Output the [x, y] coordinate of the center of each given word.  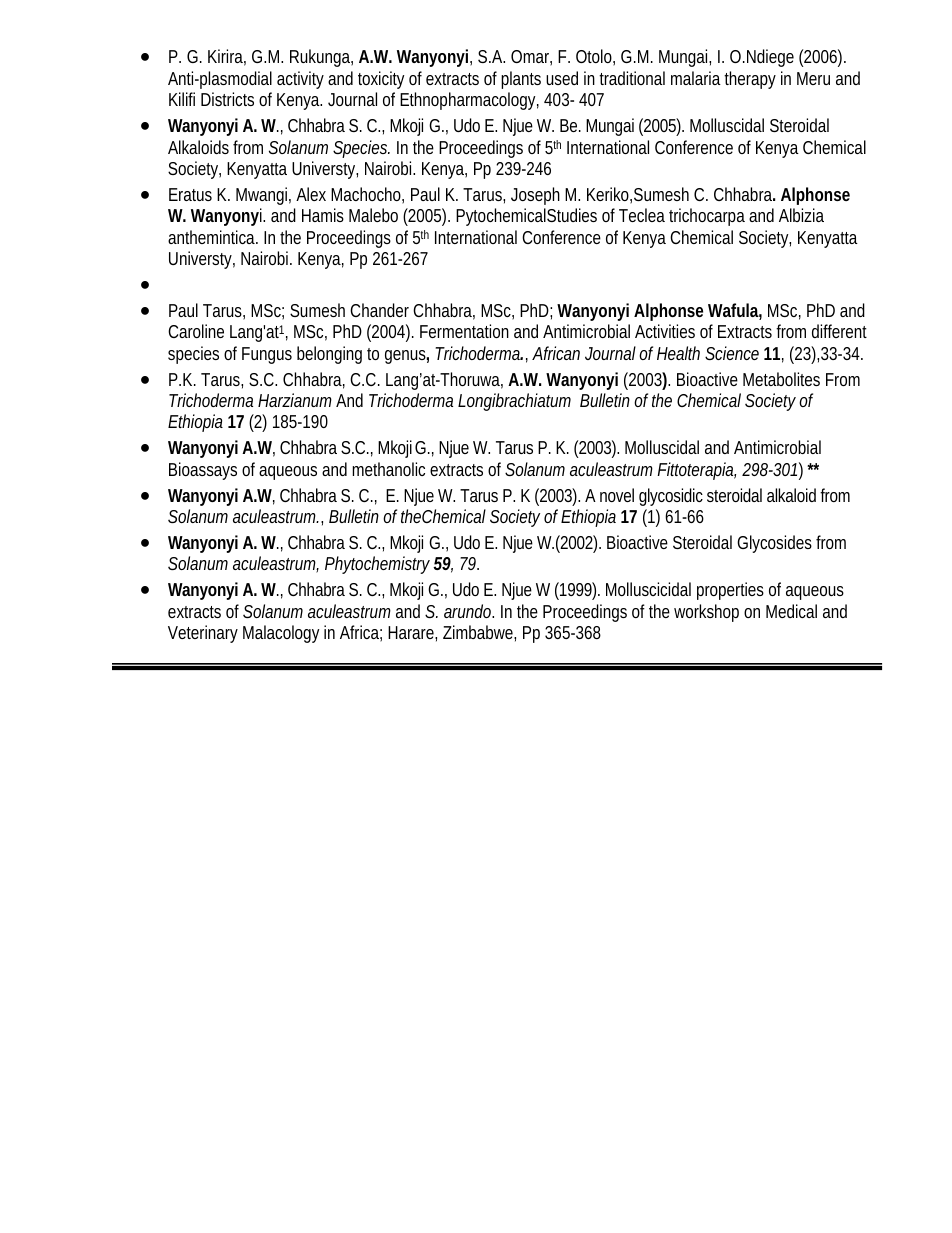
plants [521, 80]
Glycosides [774, 544]
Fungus [267, 355]
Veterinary [203, 634]
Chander [379, 310]
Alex [311, 194]
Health [678, 353]
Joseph [535, 196]
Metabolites [781, 379]
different [839, 331]
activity [300, 80]
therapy [750, 80]
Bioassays [203, 471]
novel [617, 495]
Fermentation [464, 331]
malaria [696, 78]
